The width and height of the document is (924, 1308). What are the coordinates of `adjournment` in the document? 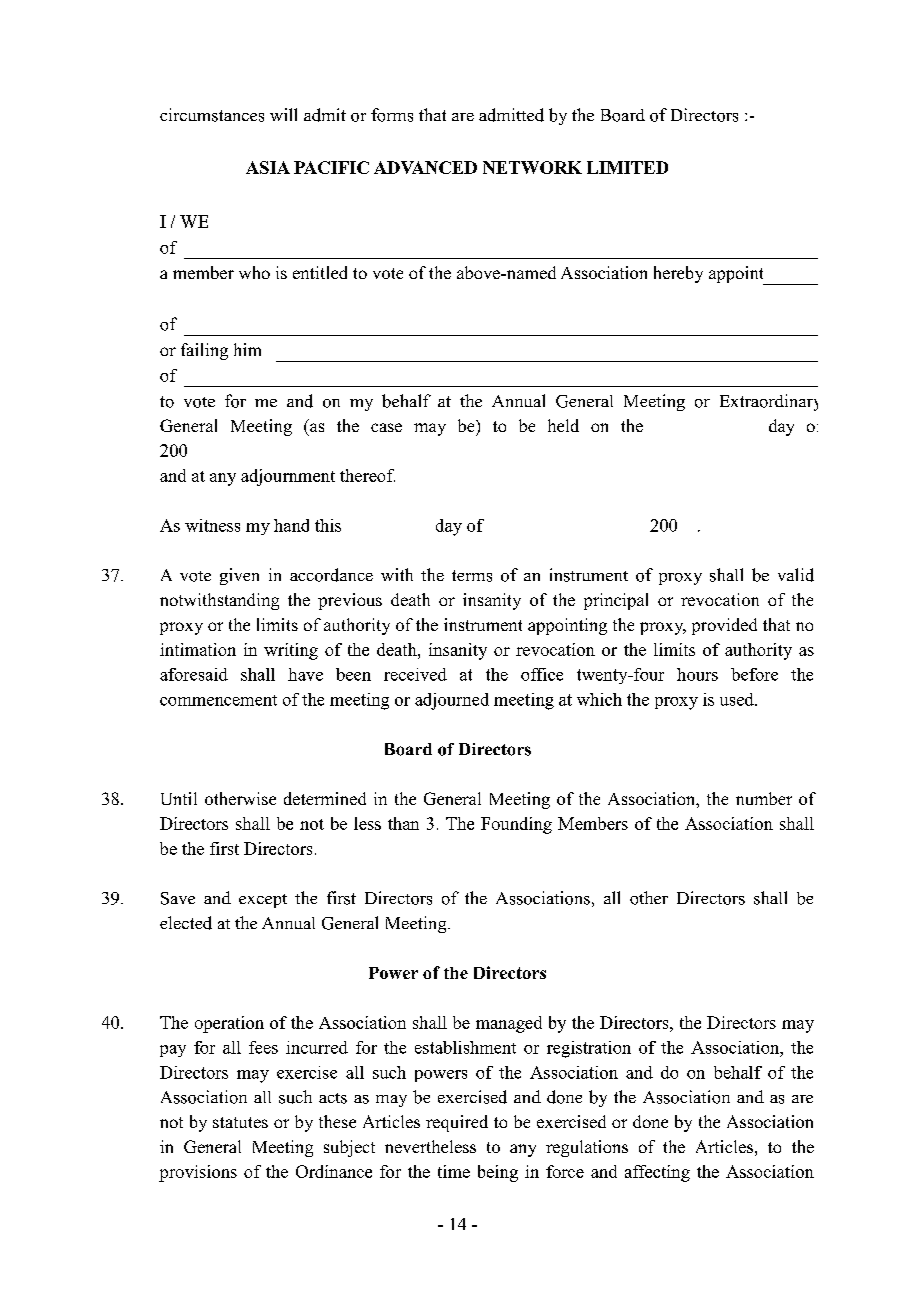 It's located at (288, 477).
